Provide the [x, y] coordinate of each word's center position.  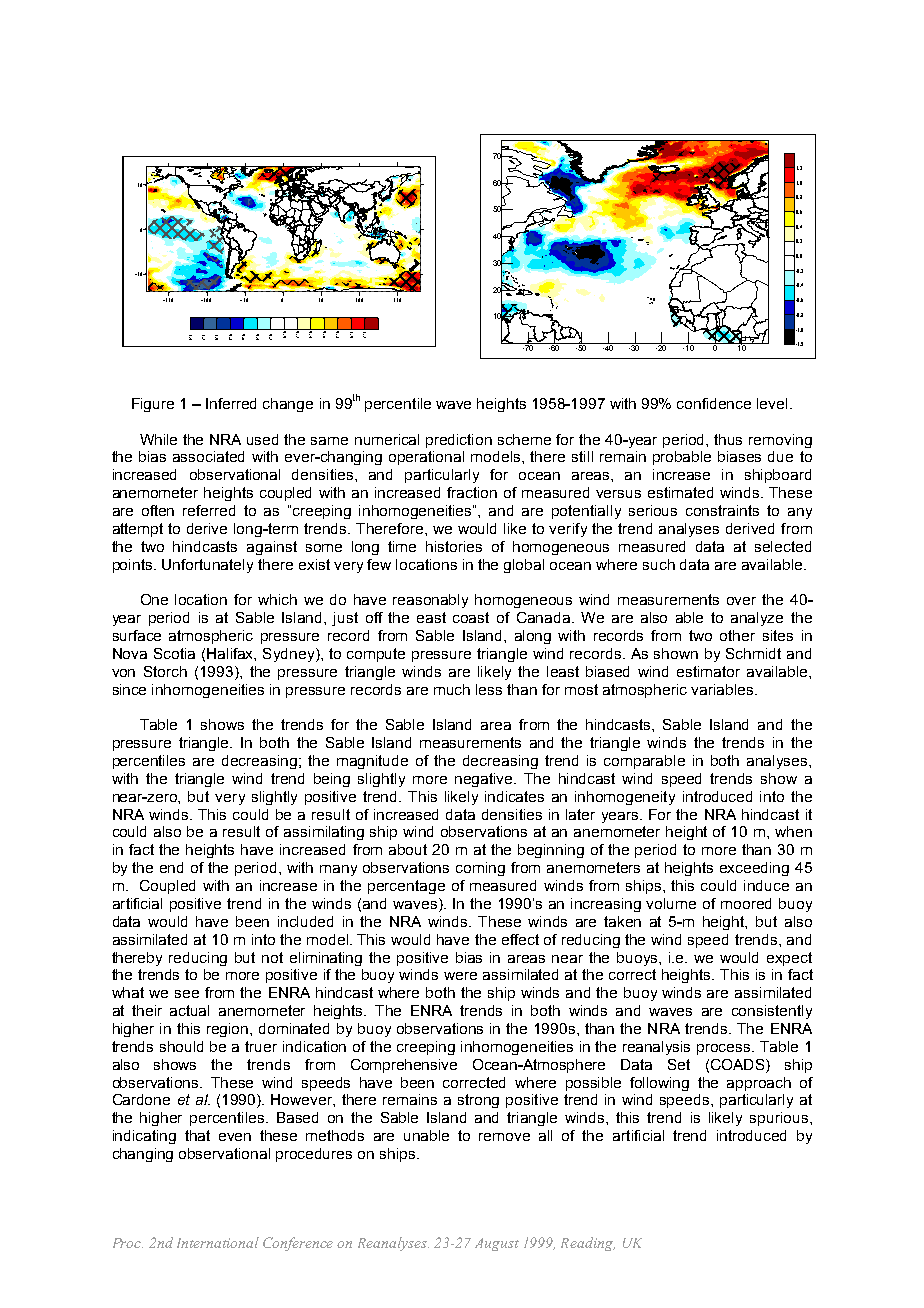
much [452, 689]
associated [208, 456]
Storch [165, 671]
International [218, 1242]
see [187, 994]
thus [728, 439]
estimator [708, 671]
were [460, 976]
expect [789, 959]
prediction [459, 441]
